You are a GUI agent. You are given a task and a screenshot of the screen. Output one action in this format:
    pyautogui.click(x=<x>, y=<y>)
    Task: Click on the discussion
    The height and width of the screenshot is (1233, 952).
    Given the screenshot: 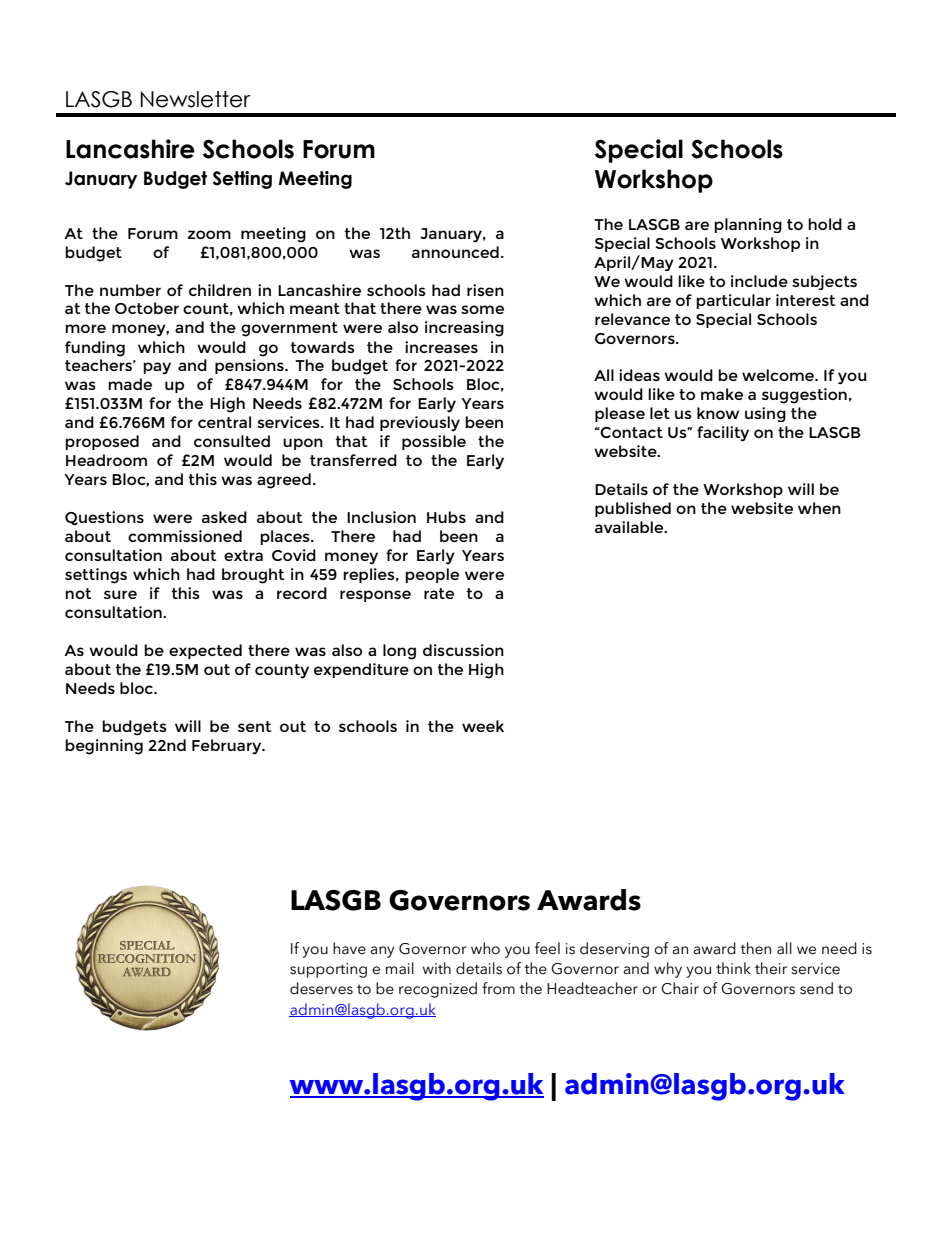 What is the action you would take?
    pyautogui.click(x=463, y=650)
